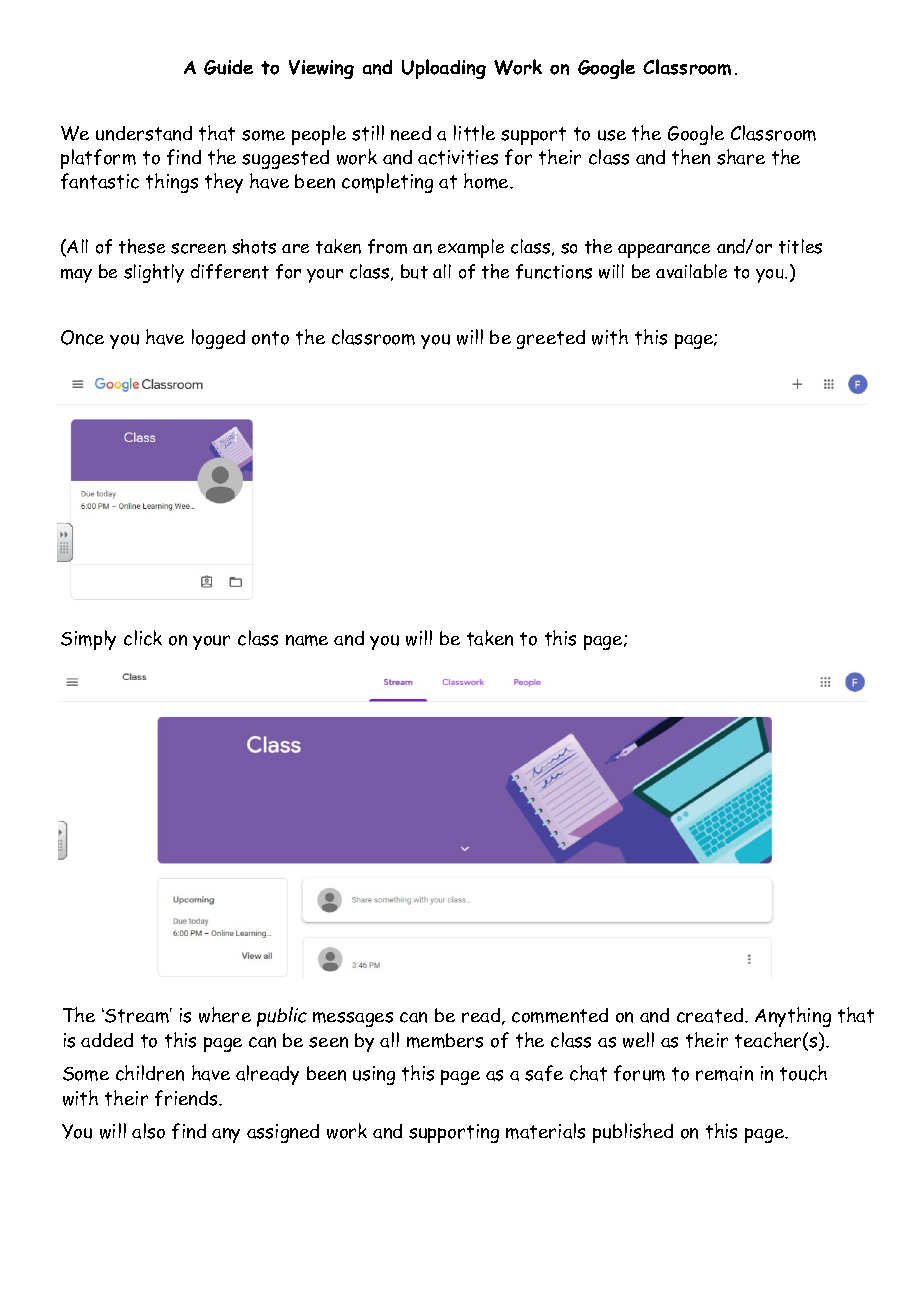 Image resolution: width=924 pixels, height=1308 pixels. I want to click on using, so click(374, 1075).
